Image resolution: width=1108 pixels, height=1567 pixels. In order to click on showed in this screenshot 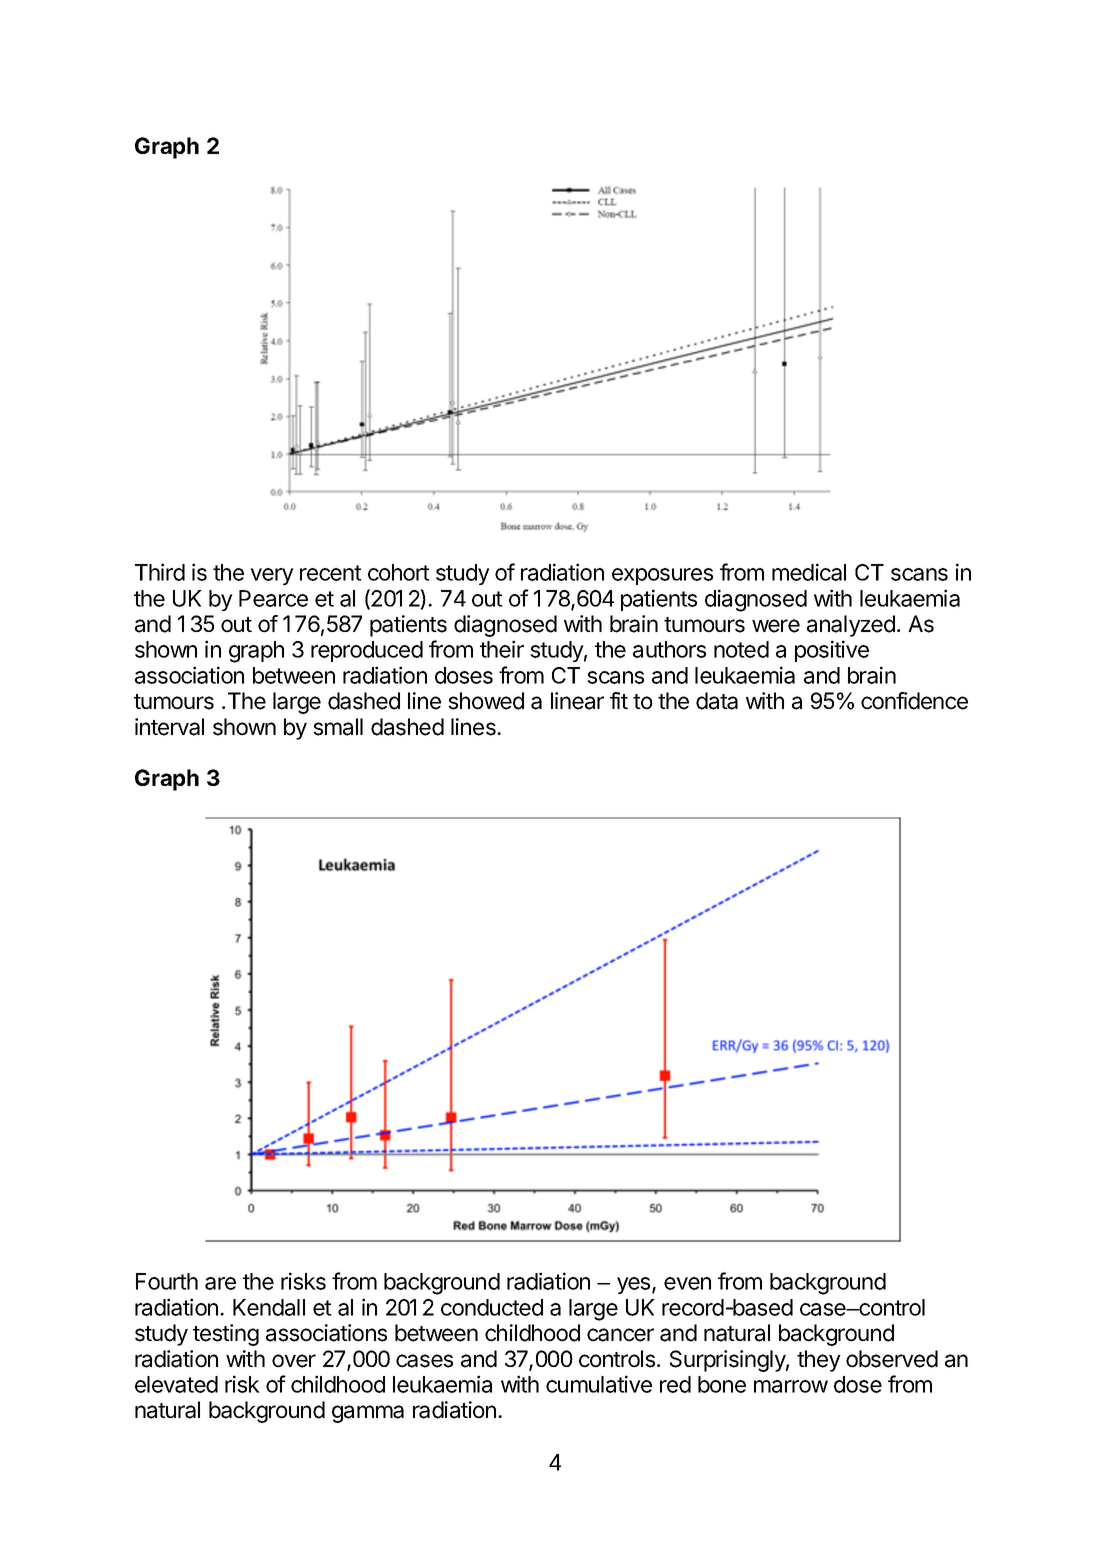, I will do `click(486, 701)`.
